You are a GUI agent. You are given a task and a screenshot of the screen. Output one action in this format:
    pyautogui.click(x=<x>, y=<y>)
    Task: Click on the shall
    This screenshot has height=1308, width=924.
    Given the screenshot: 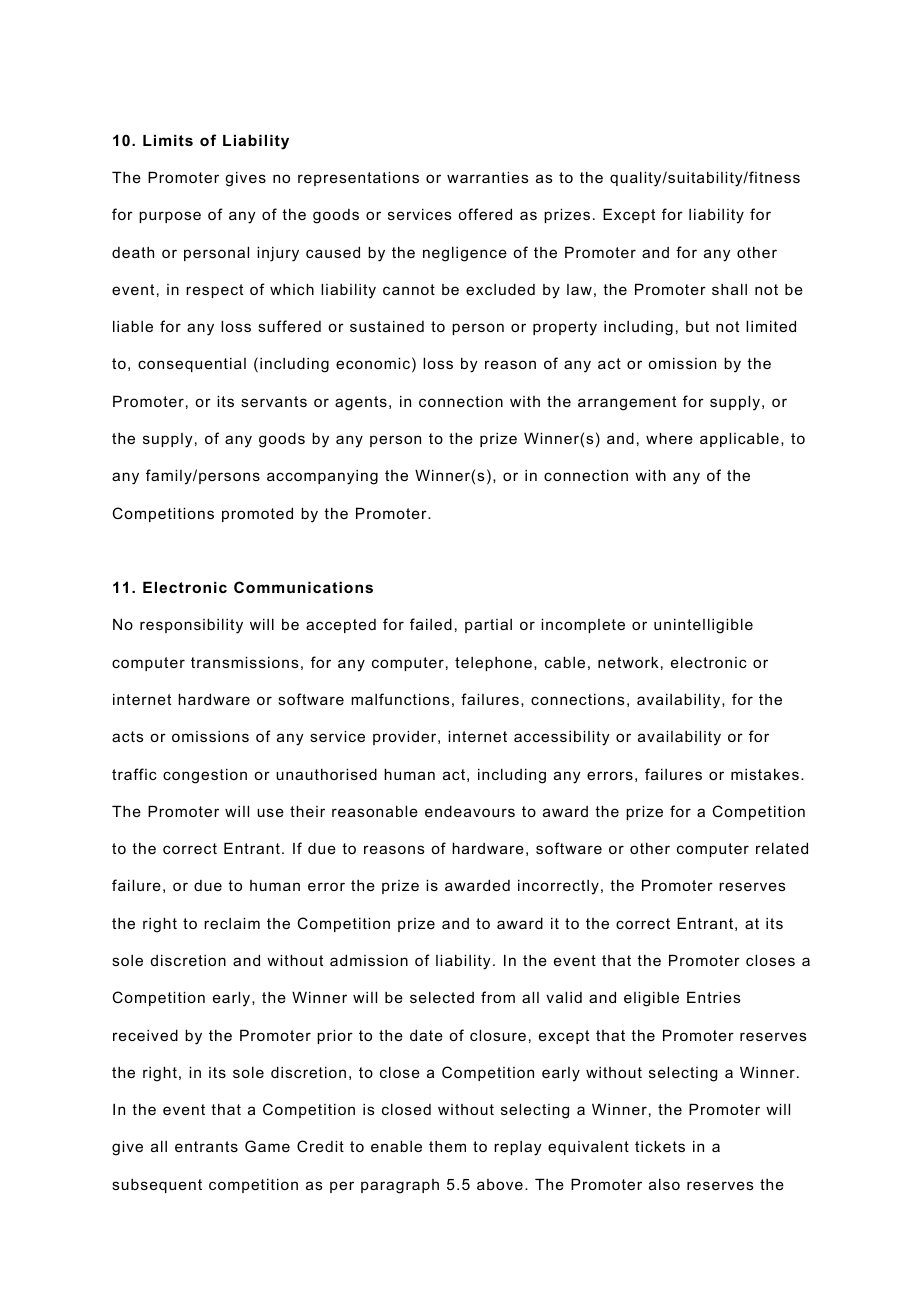 What is the action you would take?
    pyautogui.click(x=729, y=289)
